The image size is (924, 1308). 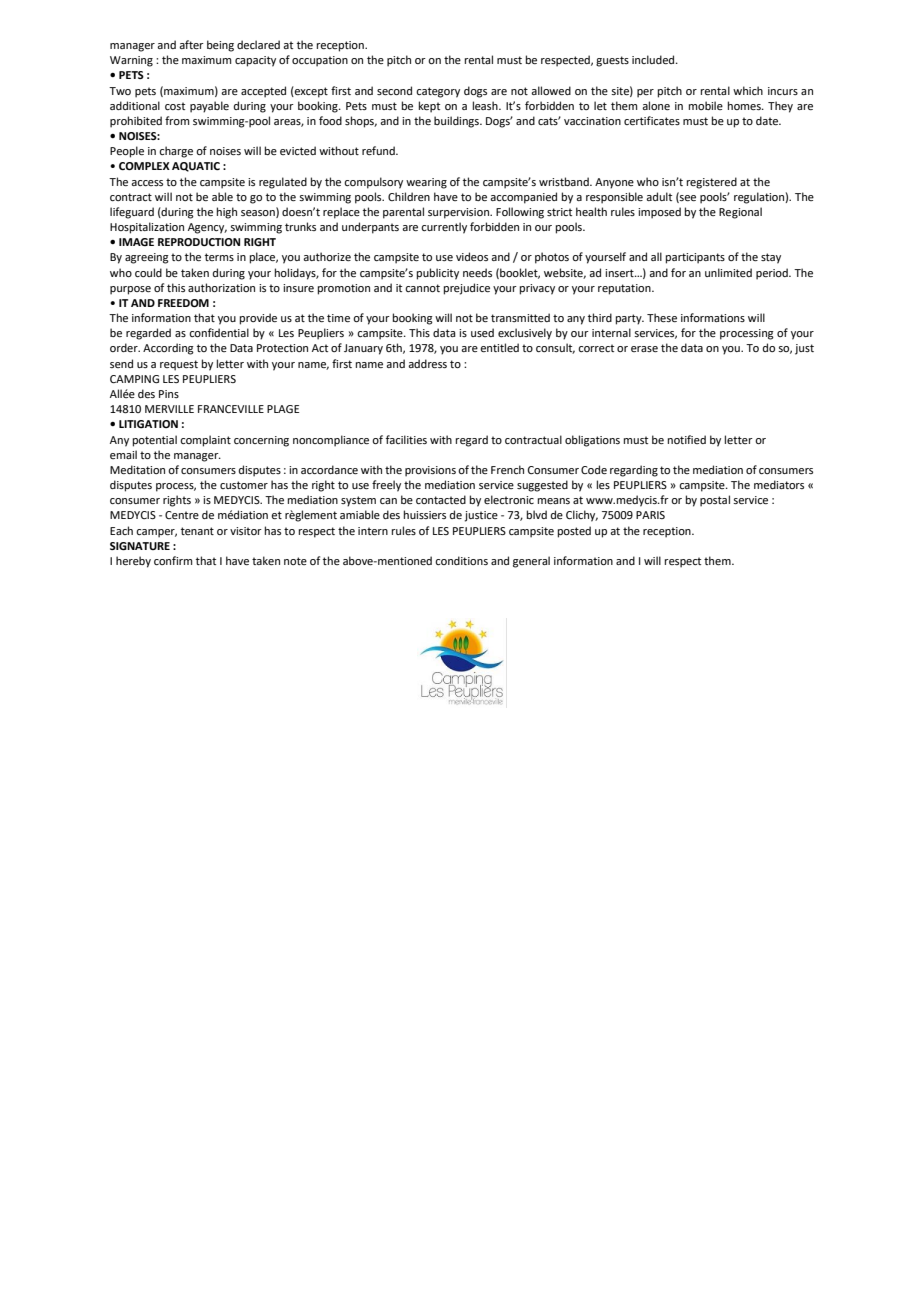 I want to click on category, so click(x=438, y=92).
